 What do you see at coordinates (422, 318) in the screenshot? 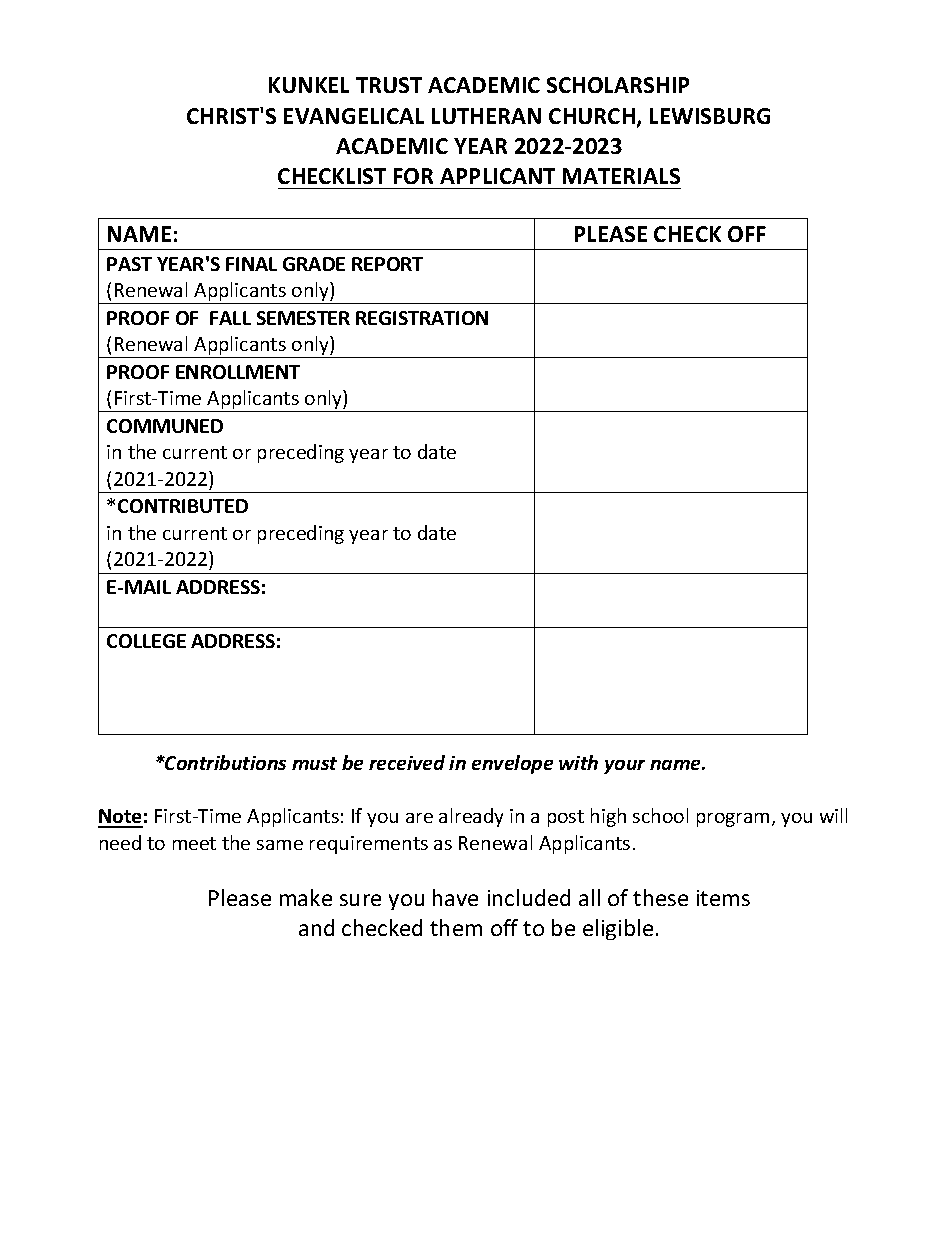
I see `REGISTRATION` at bounding box center [422, 318].
